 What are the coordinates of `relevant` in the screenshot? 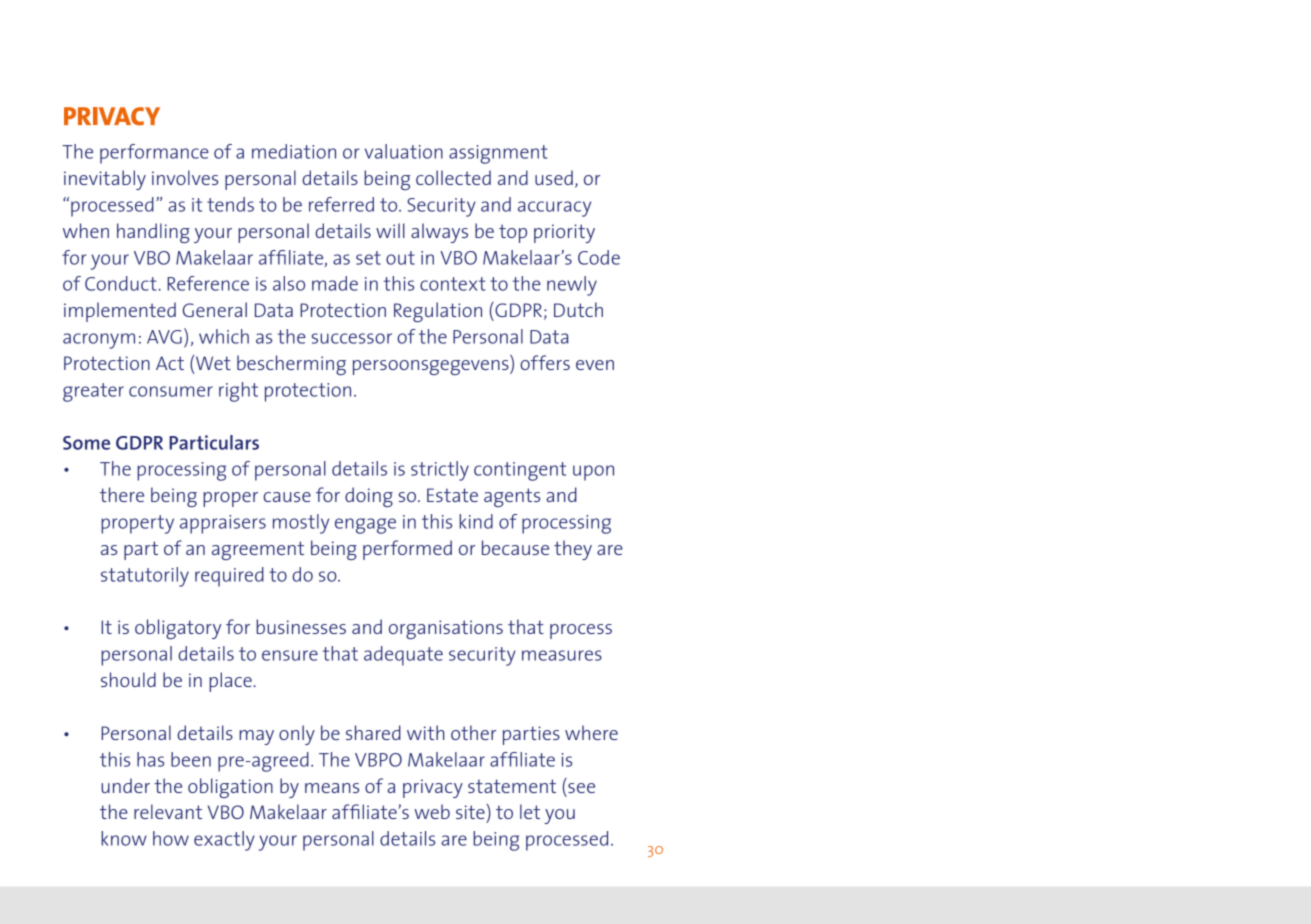 It's located at (168, 811).
